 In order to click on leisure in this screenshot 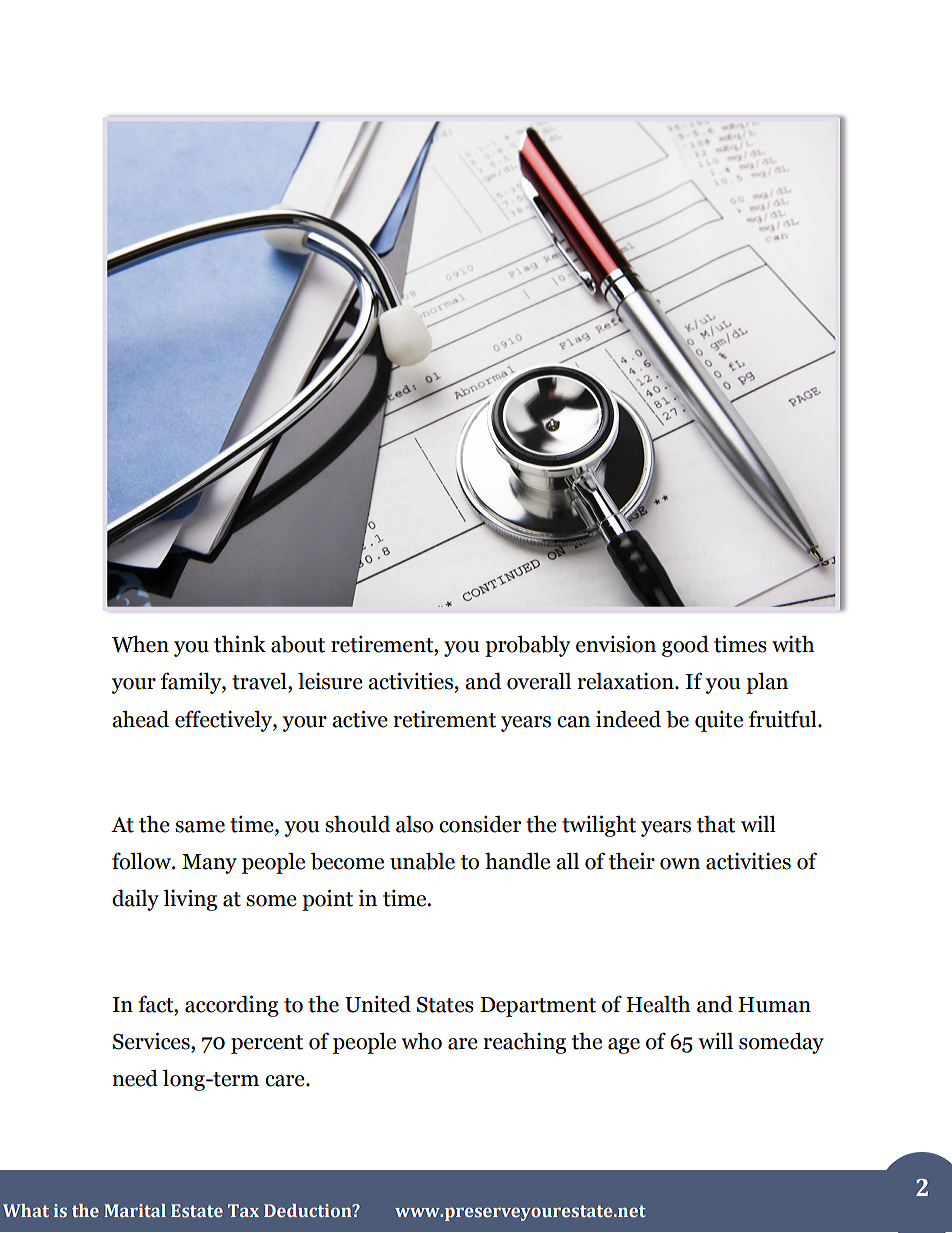, I will do `click(330, 681)`.
